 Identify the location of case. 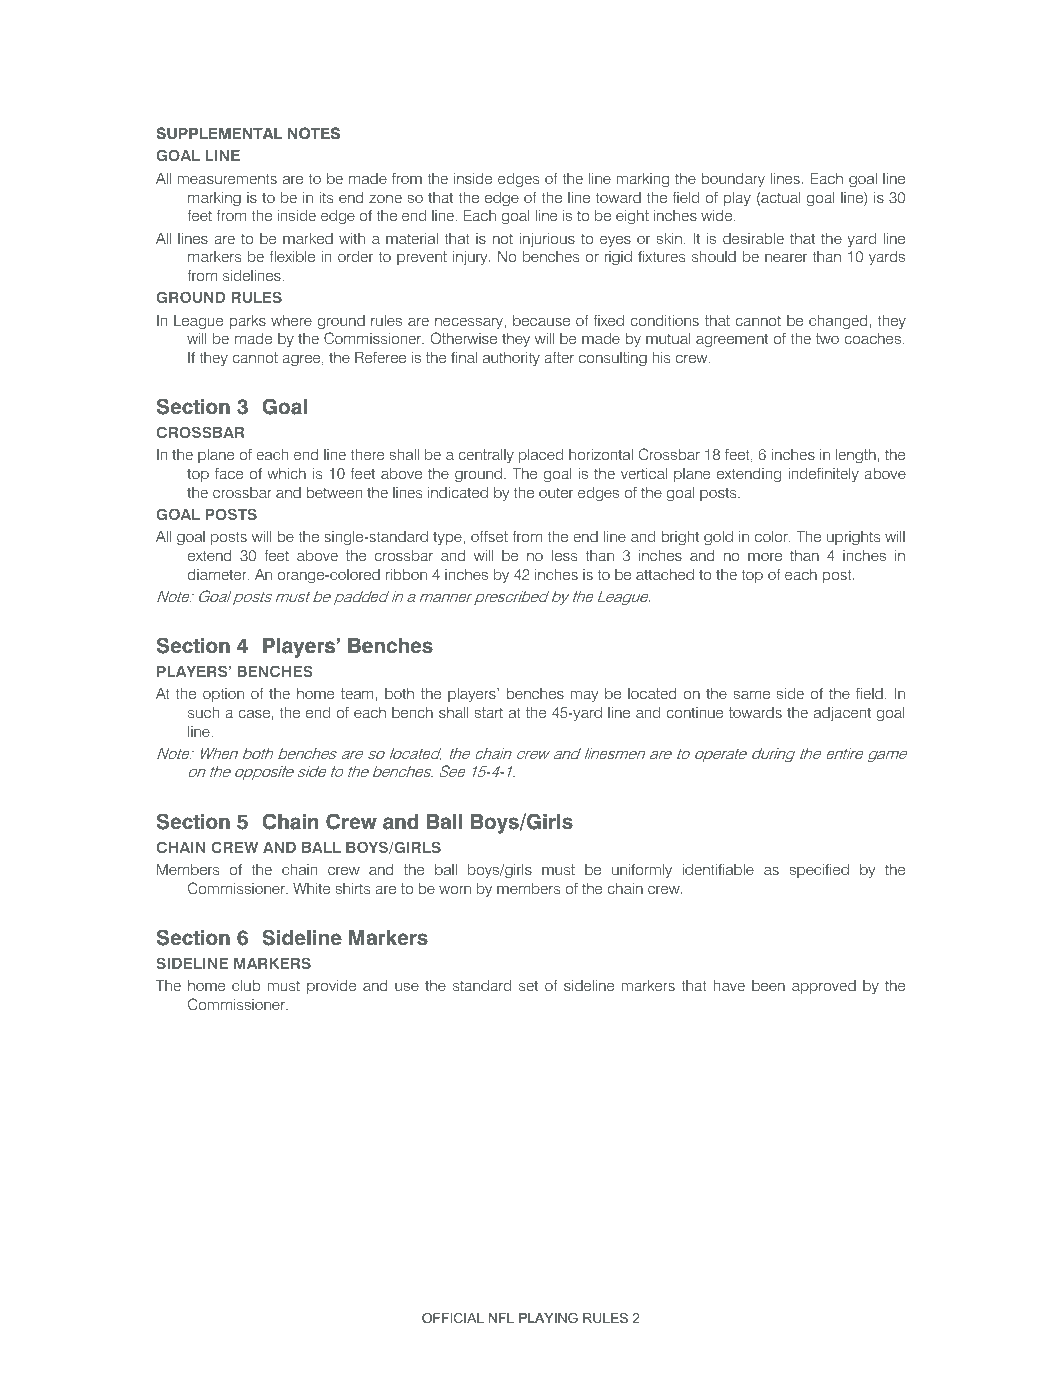
(254, 713).
